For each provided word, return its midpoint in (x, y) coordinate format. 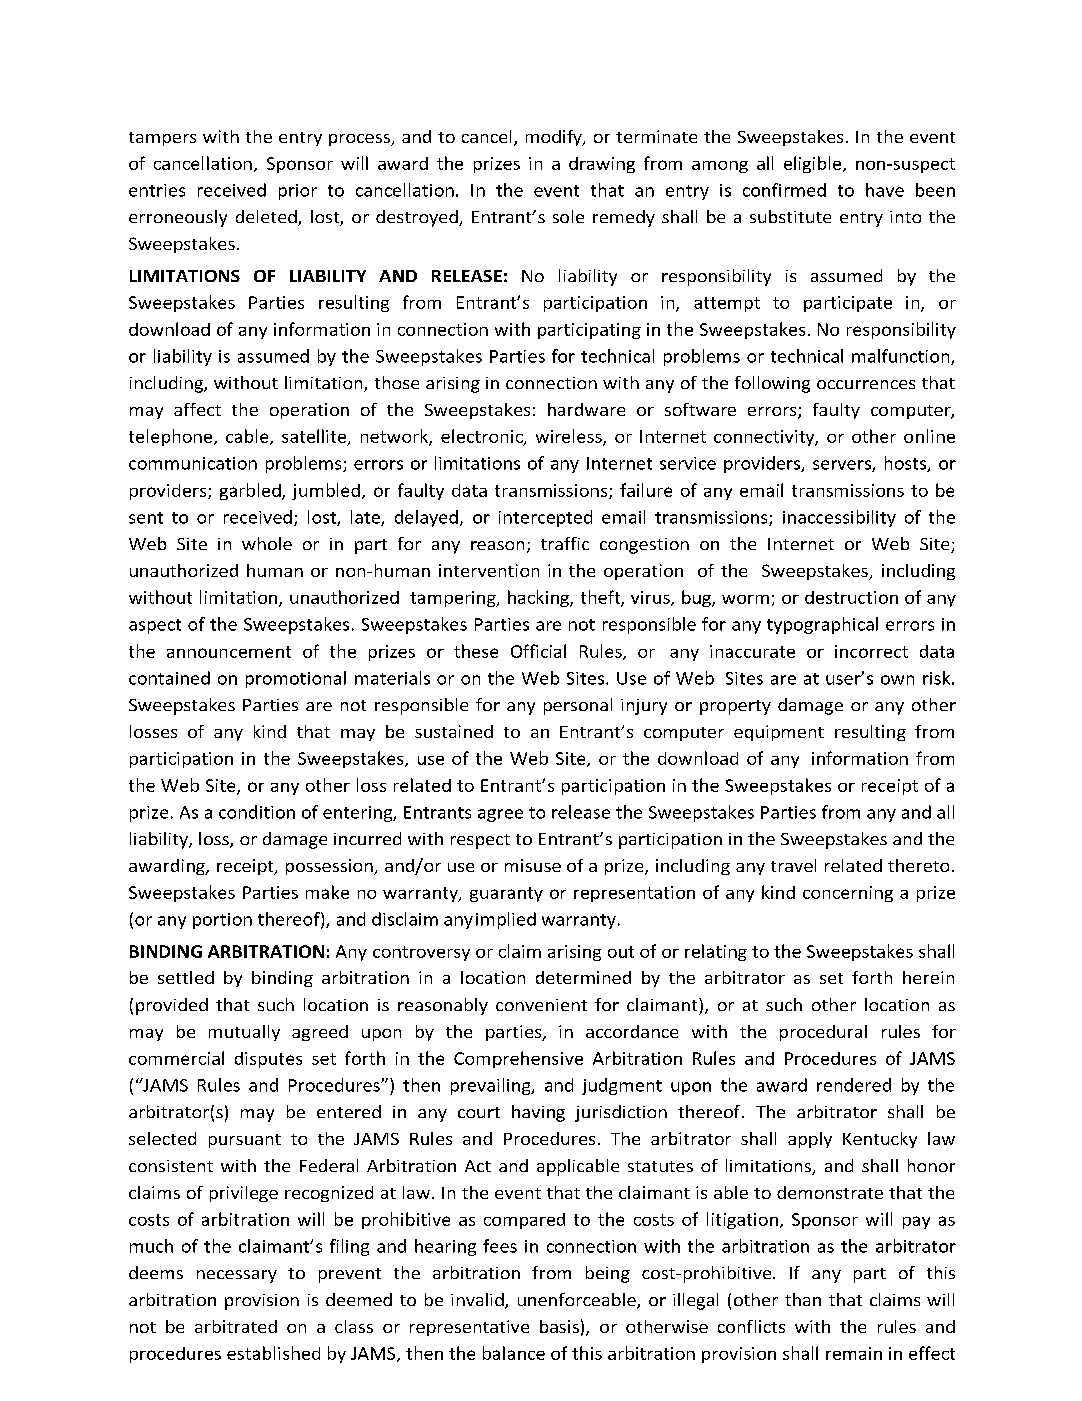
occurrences (866, 384)
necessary (237, 1276)
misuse (533, 865)
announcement (229, 652)
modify (555, 138)
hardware (586, 409)
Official (538, 651)
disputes (268, 1060)
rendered (854, 1085)
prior (298, 192)
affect (197, 409)
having (538, 1113)
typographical (822, 625)
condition (257, 812)
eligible (814, 164)
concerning (848, 894)
